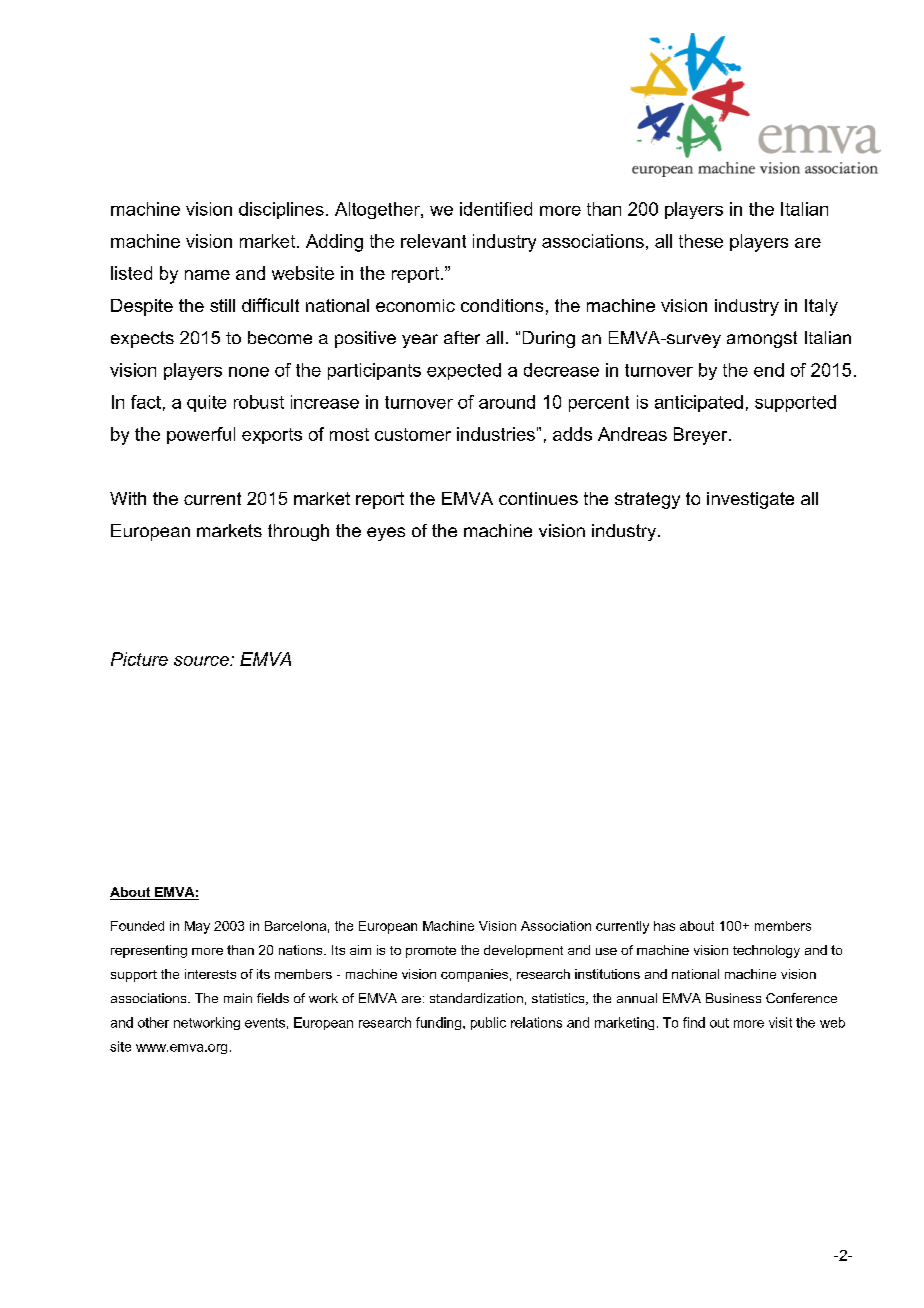 The width and height of the document is (924, 1308). I want to click on these, so click(701, 241).
